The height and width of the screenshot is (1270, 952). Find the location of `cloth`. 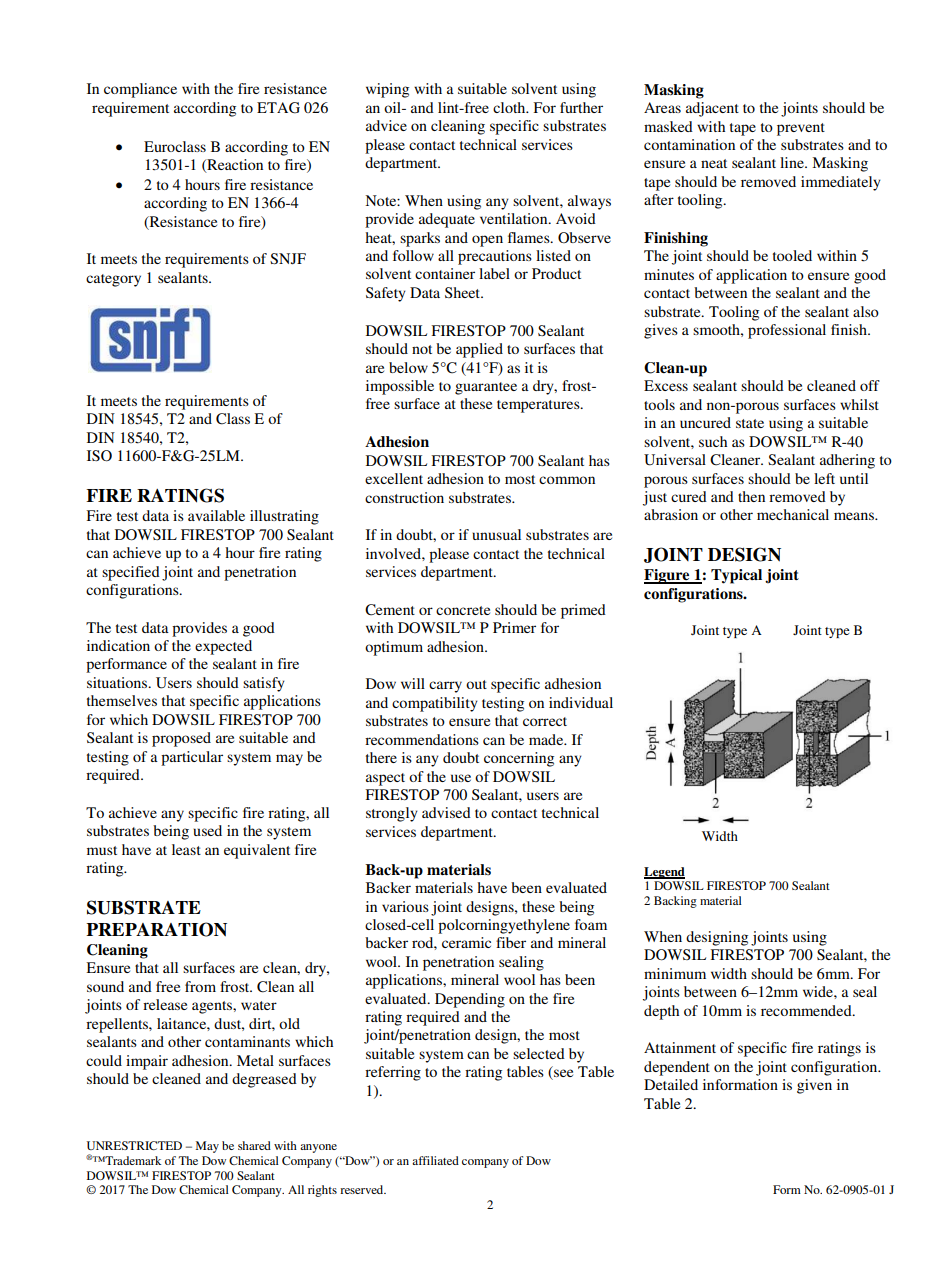

cloth is located at coordinates (510, 107).
